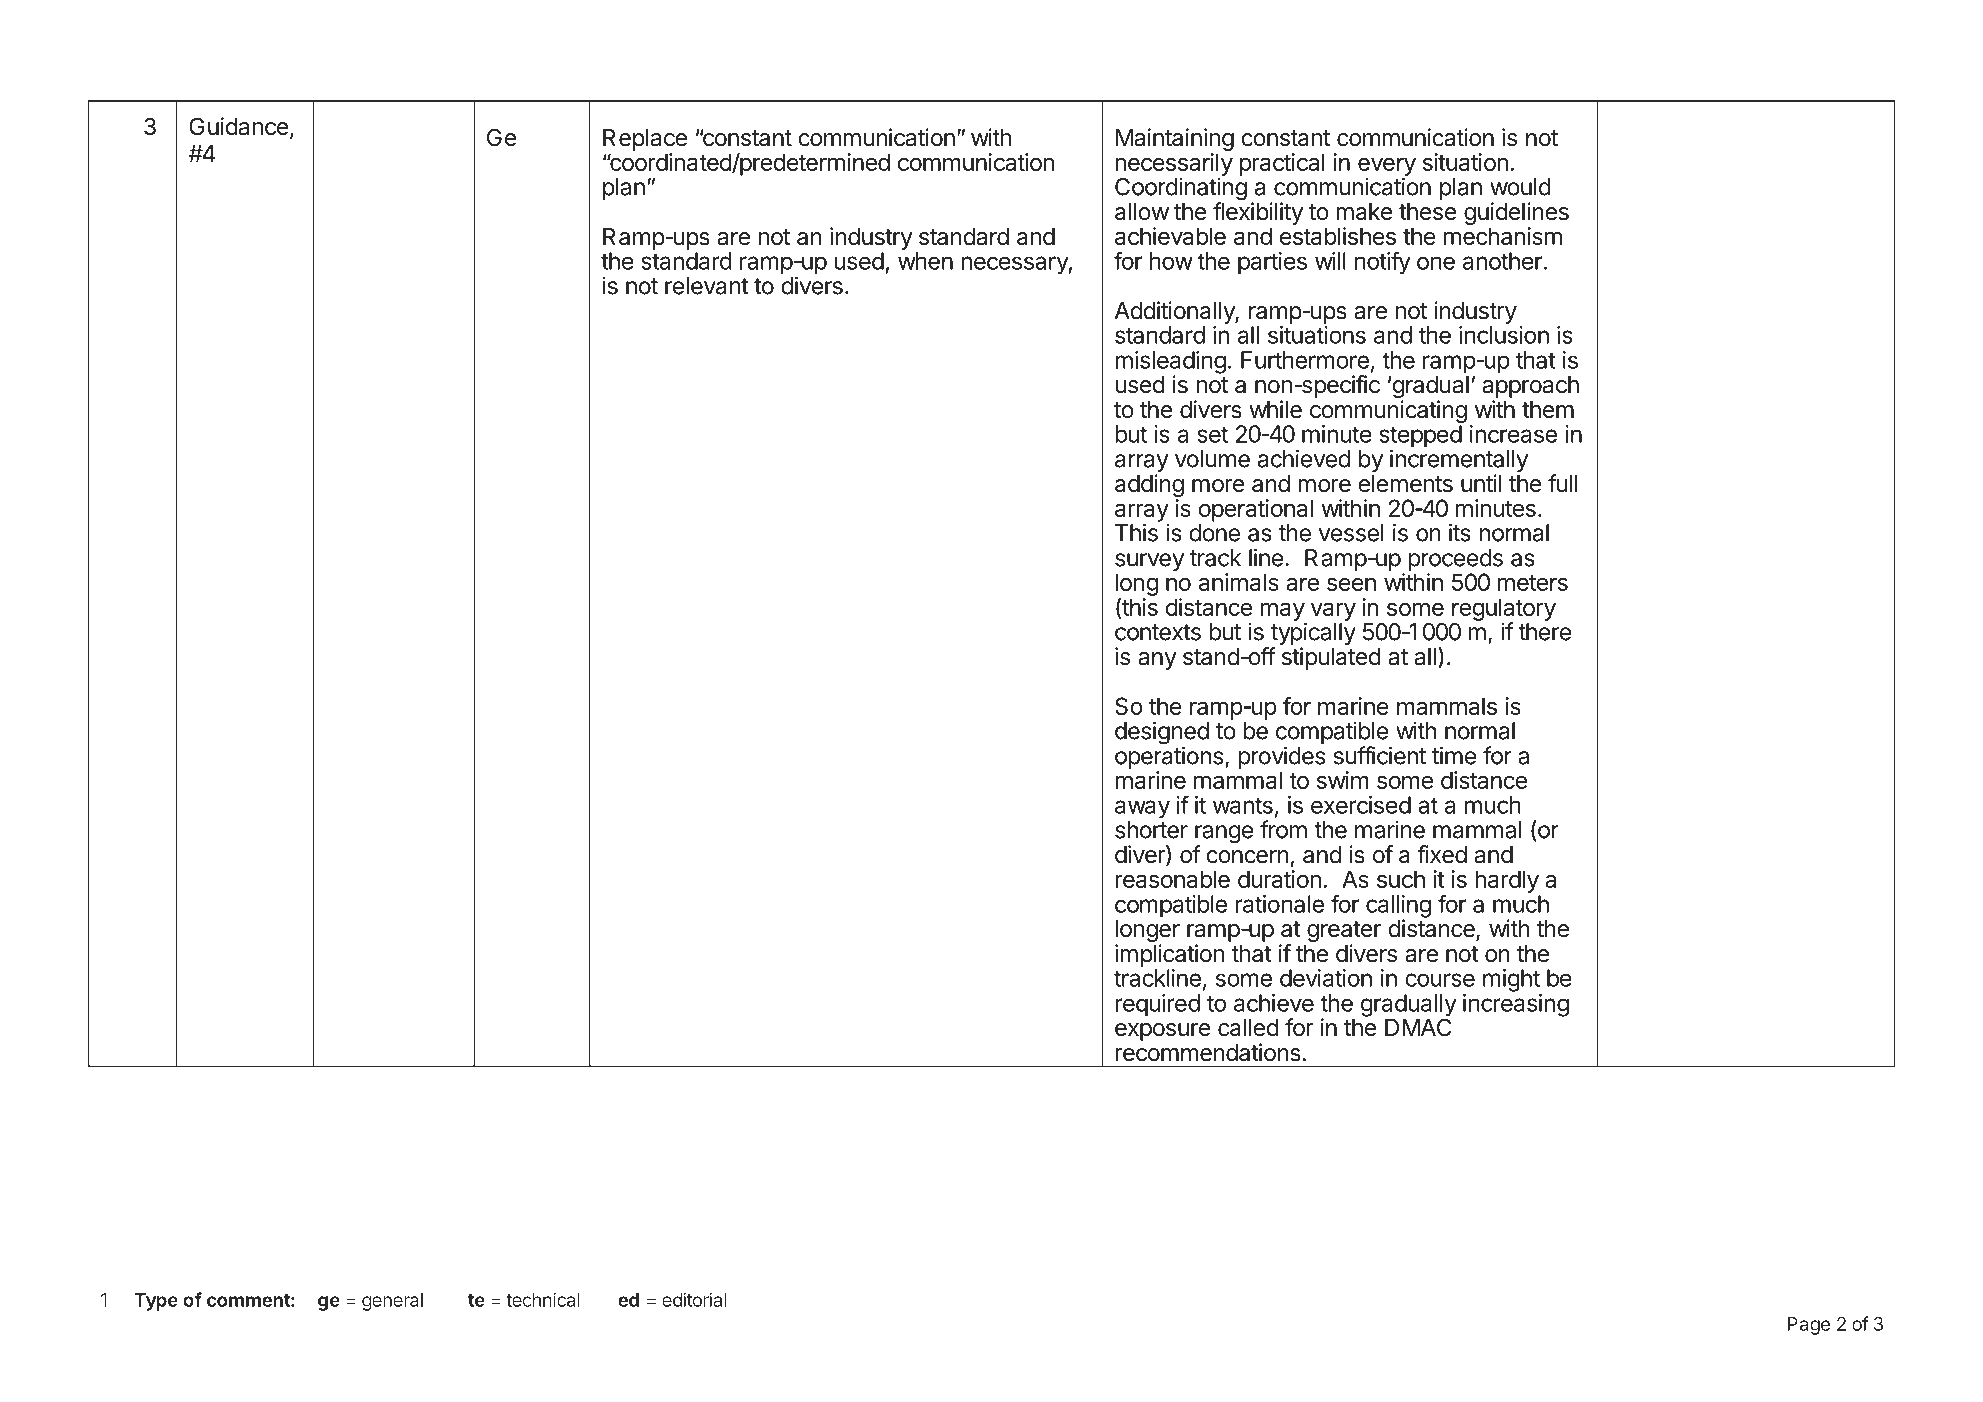  What do you see at coordinates (1174, 165) in the screenshot?
I see `necessarily` at bounding box center [1174, 165].
